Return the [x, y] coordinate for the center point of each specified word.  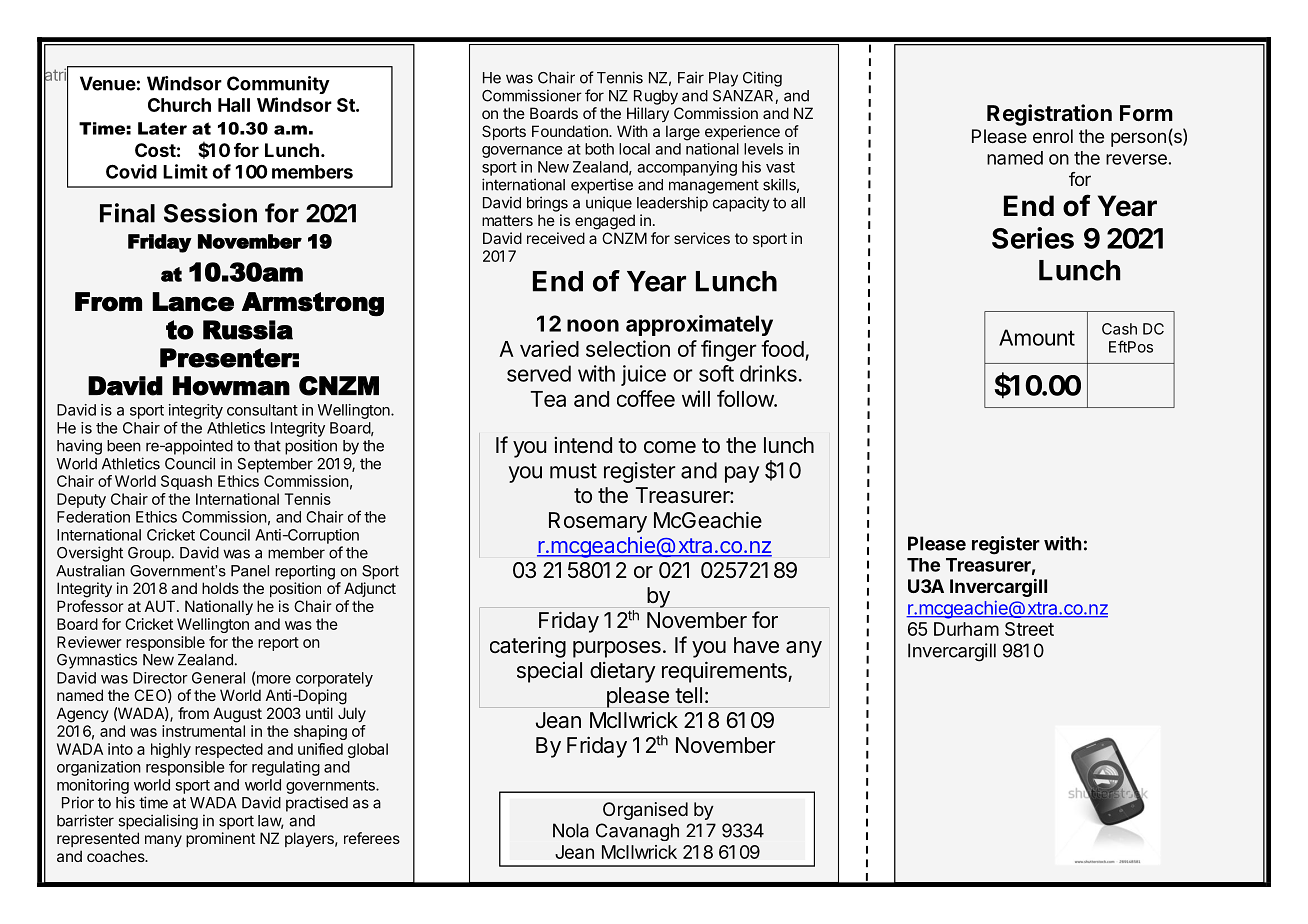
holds [220, 588]
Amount [1037, 337]
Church [179, 105]
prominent [220, 839]
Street [1029, 629]
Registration [1049, 115]
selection [628, 348]
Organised [645, 811]
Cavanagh [637, 832]
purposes [617, 649]
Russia [248, 330]
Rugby [656, 97]
